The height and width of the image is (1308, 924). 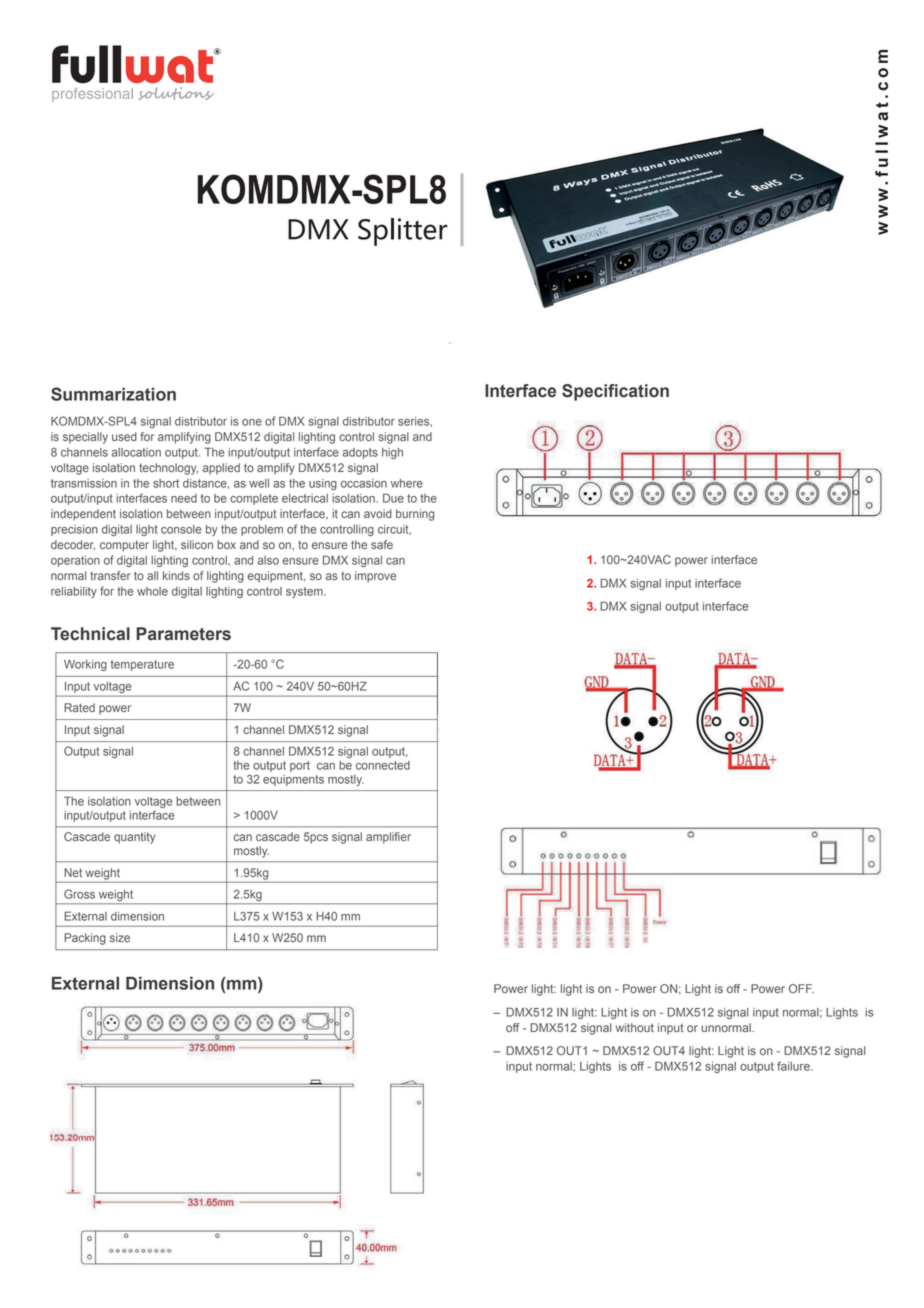 What do you see at coordinates (615, 392) in the image?
I see `Specification` at bounding box center [615, 392].
